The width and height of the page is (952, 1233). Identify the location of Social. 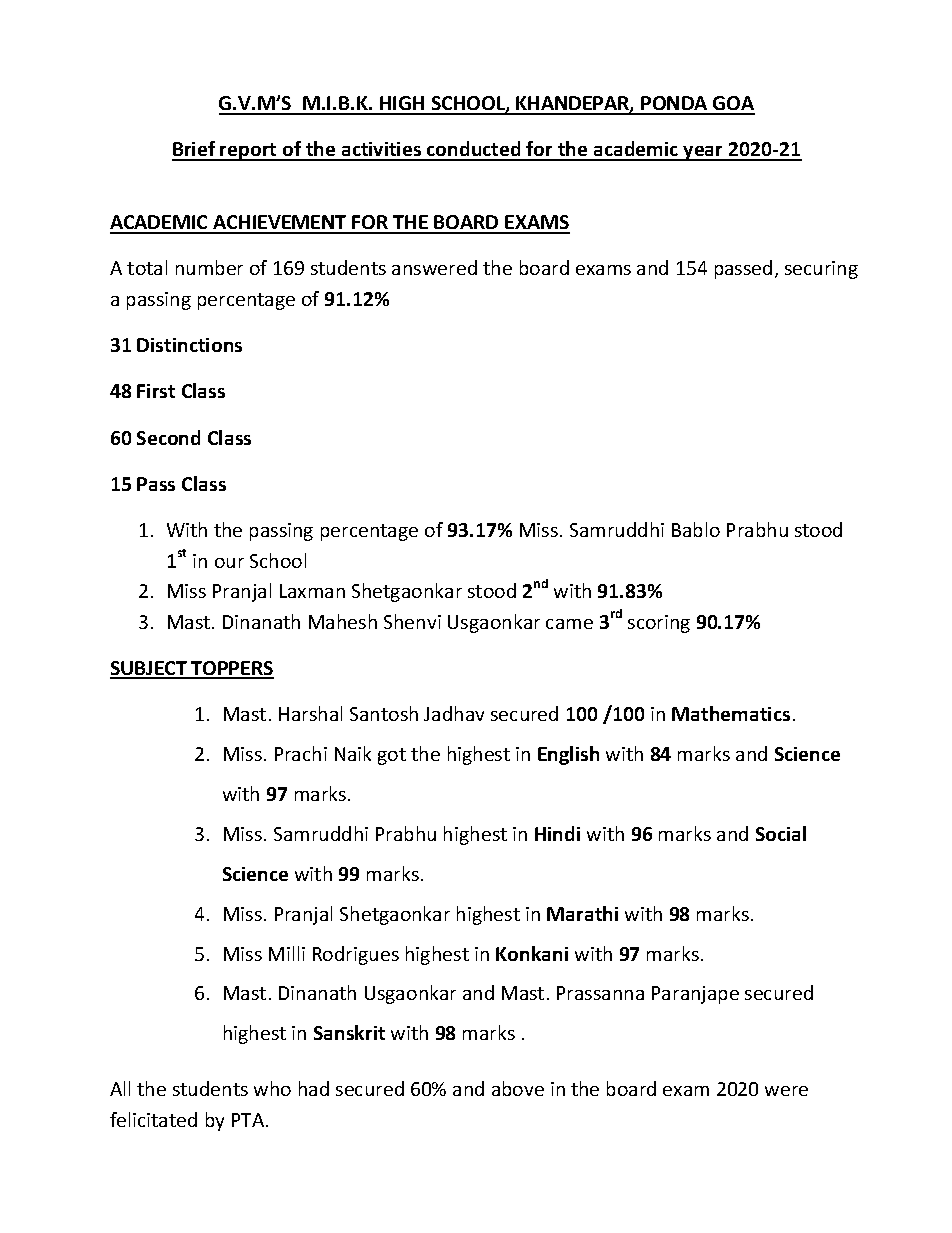
(781, 833).
